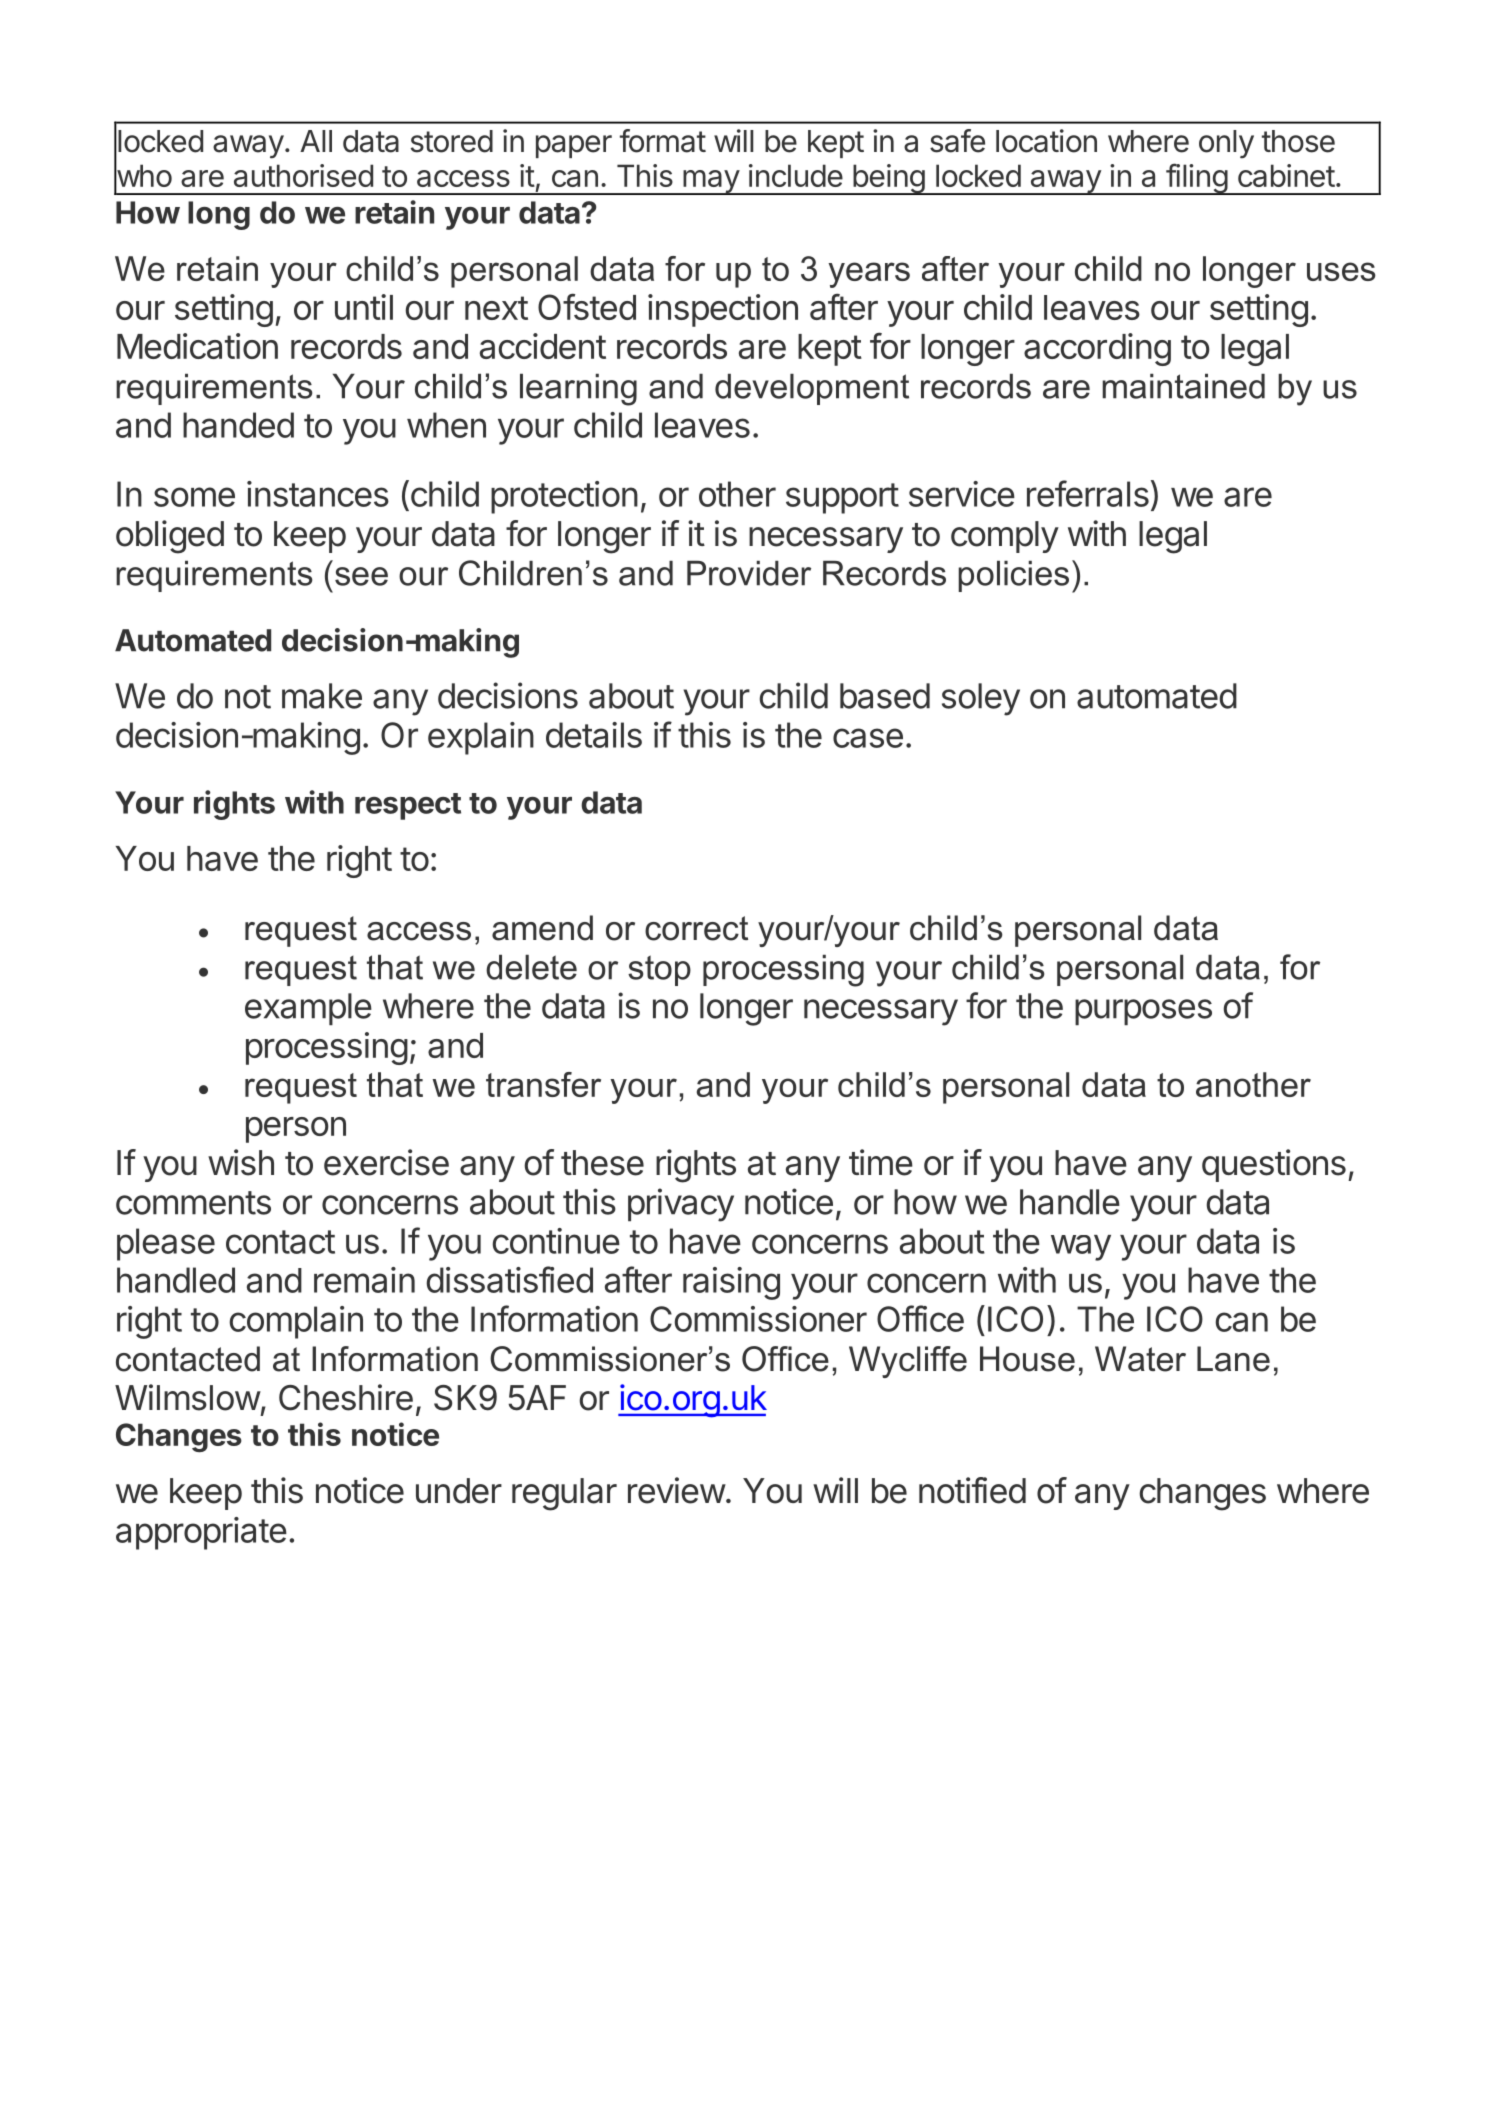 The image size is (1502, 2124). What do you see at coordinates (303, 175) in the document?
I see `authorised` at bounding box center [303, 175].
